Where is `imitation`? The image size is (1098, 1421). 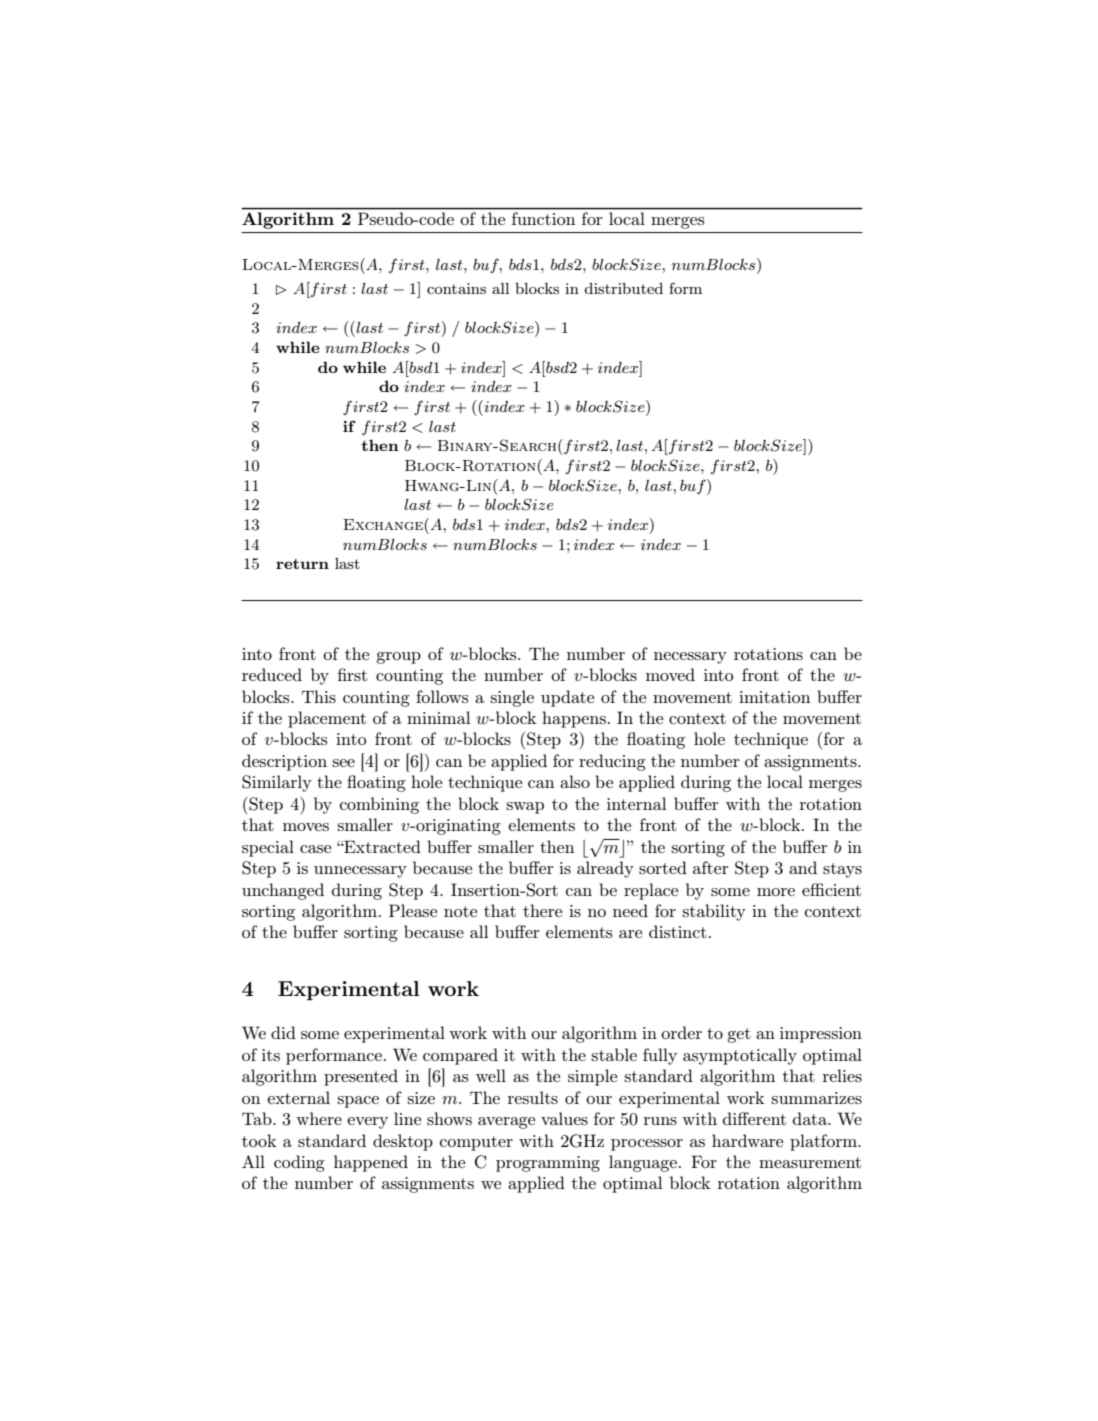 imitation is located at coordinates (774, 697).
